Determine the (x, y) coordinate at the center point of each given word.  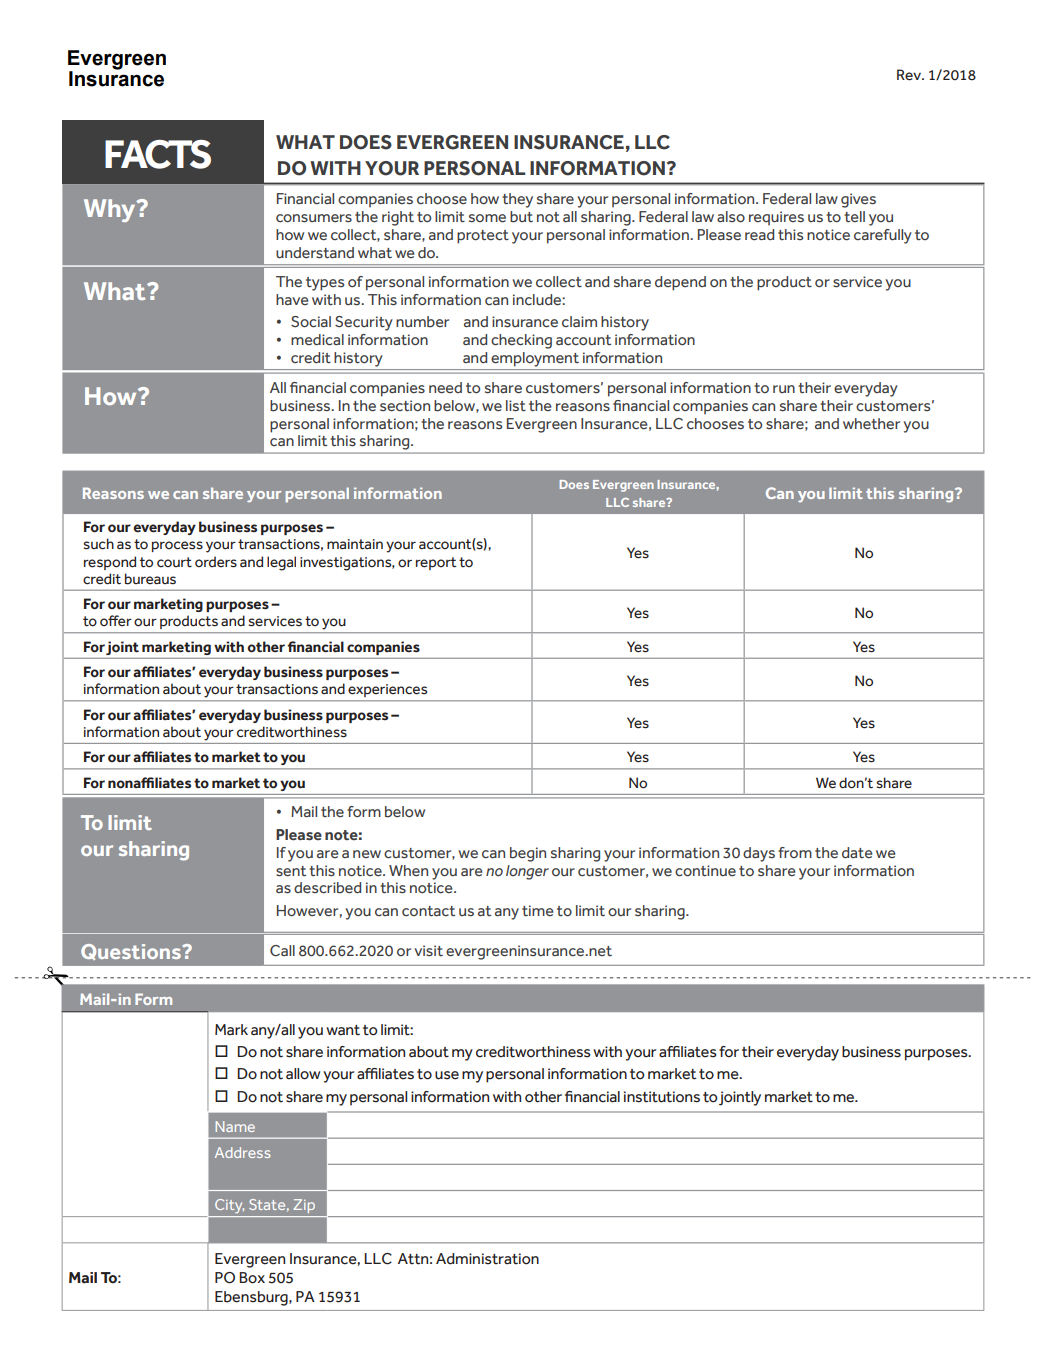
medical (317, 340)
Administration (487, 1259)
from (795, 852)
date (857, 852)
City (229, 1206)
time (538, 910)
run (784, 389)
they (517, 200)
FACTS (158, 154)
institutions (662, 1097)
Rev (910, 75)
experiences (387, 690)
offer (116, 620)
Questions (132, 952)
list (516, 406)
